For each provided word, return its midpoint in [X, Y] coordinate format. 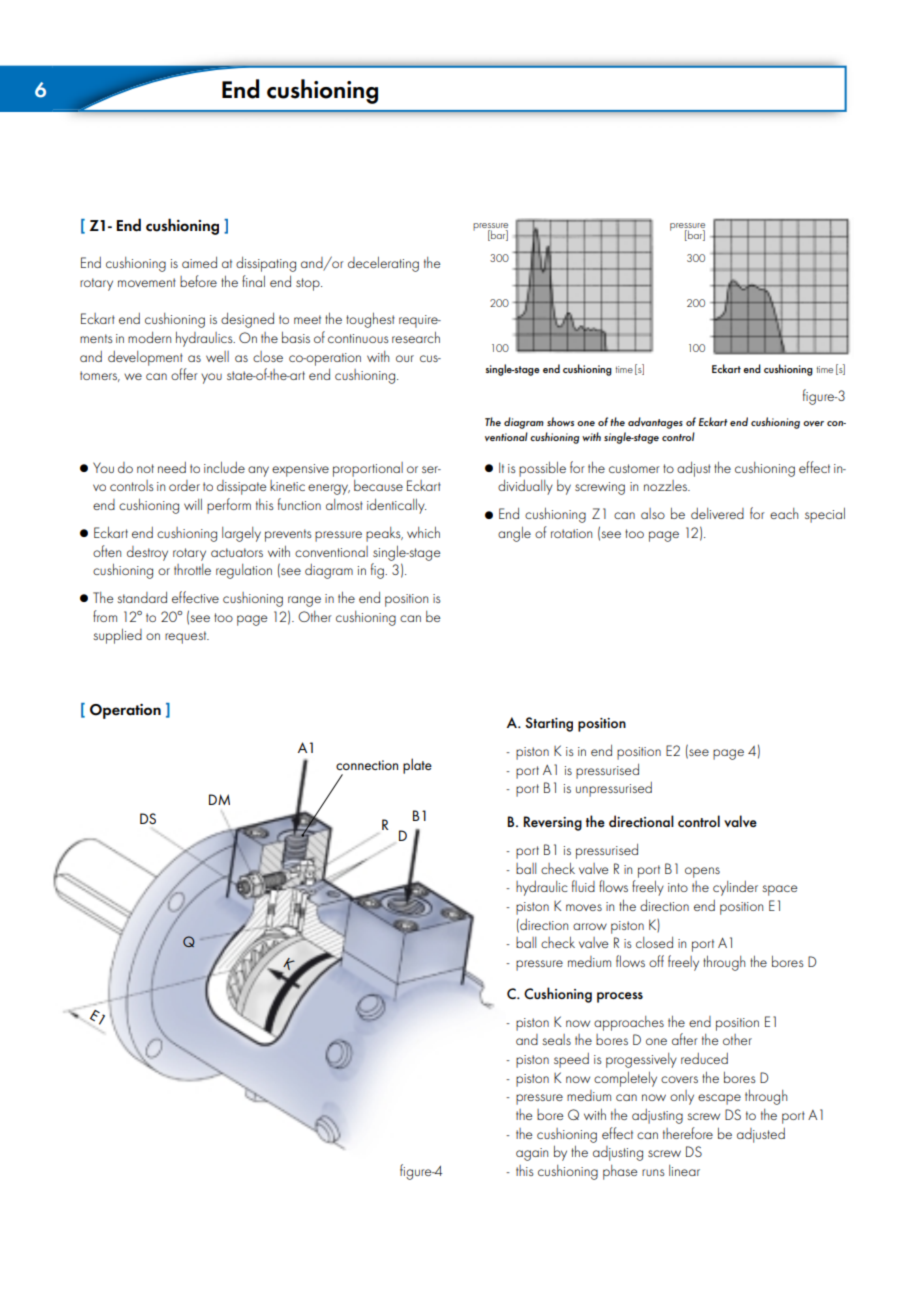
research [416, 337]
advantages [655, 423]
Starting [549, 724]
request [187, 637]
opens [702, 872]
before [198, 281]
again [532, 1154]
